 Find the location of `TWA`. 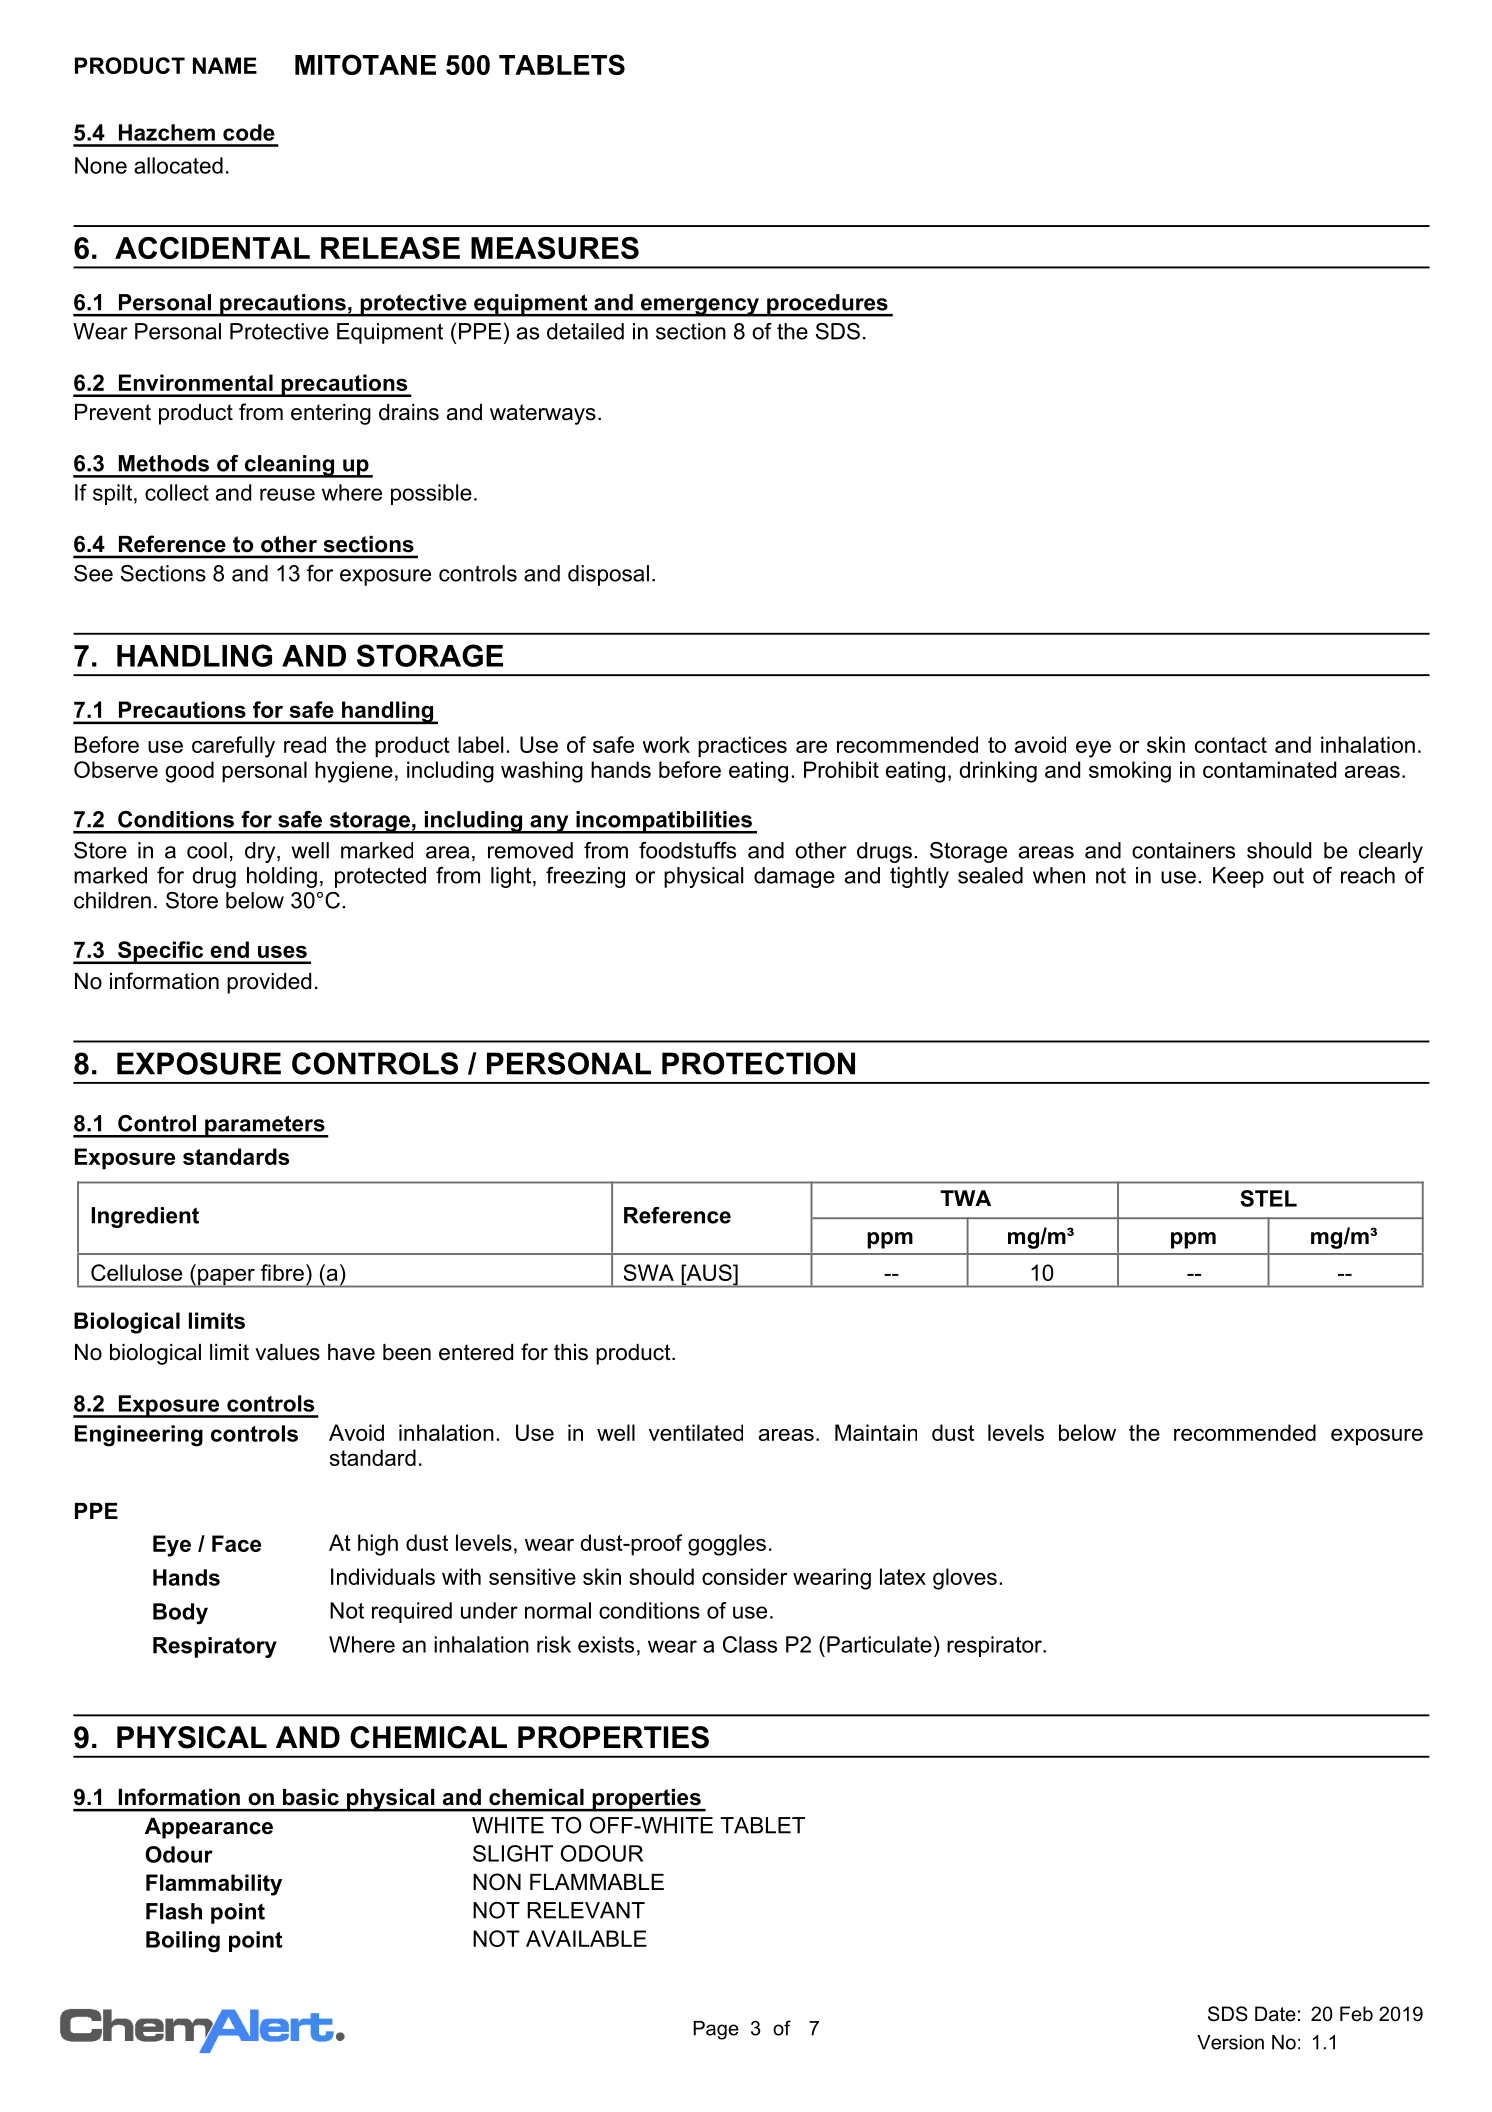

TWA is located at coordinates (965, 1198).
